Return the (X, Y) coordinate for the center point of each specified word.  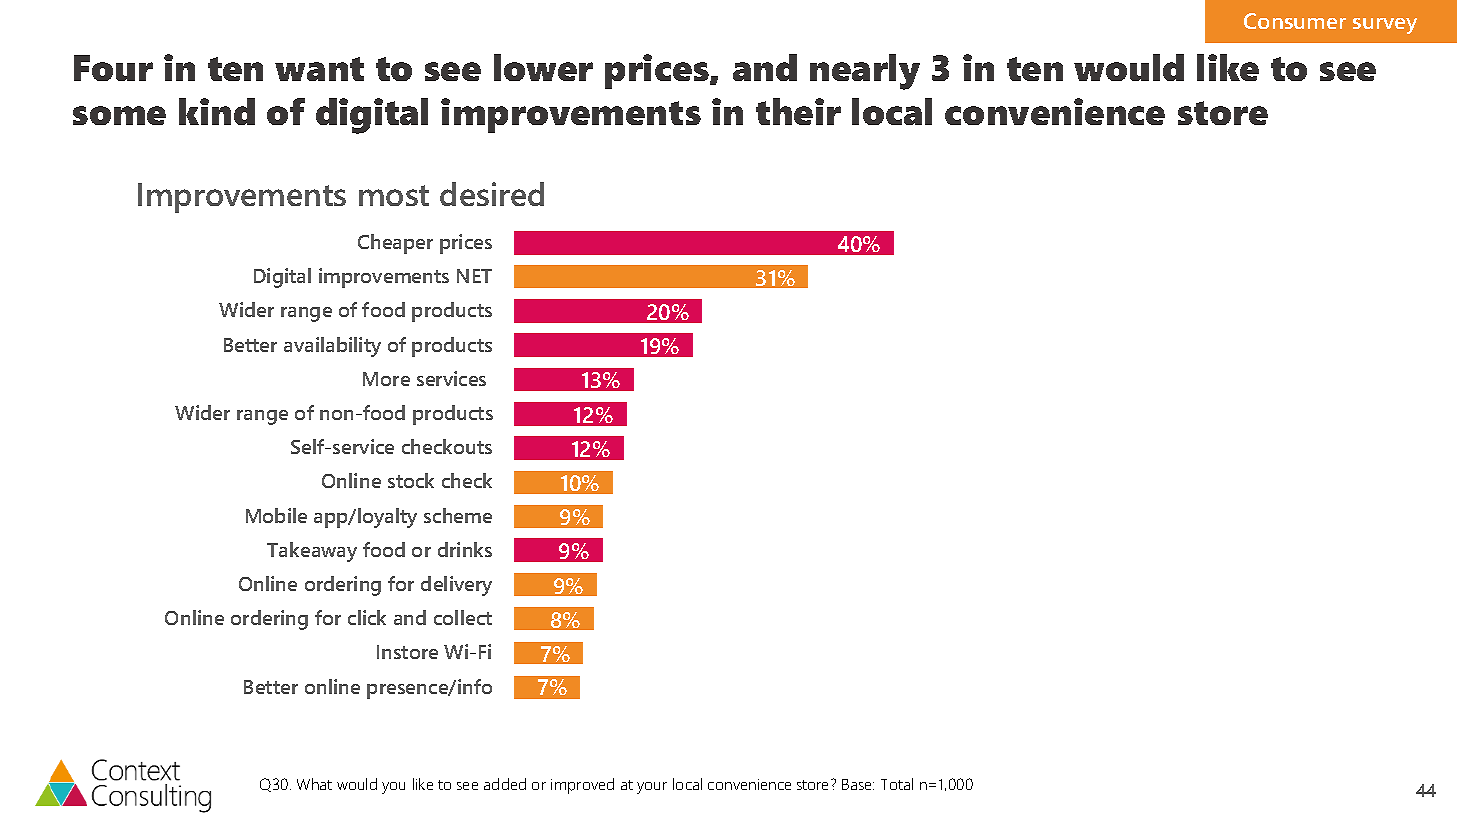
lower (543, 67)
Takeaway (312, 552)
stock (411, 480)
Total (897, 784)
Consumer (1295, 21)
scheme (458, 515)
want (319, 69)
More (386, 379)
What (314, 784)
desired (492, 194)
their (798, 111)
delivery (456, 586)
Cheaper (395, 244)
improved (582, 786)
